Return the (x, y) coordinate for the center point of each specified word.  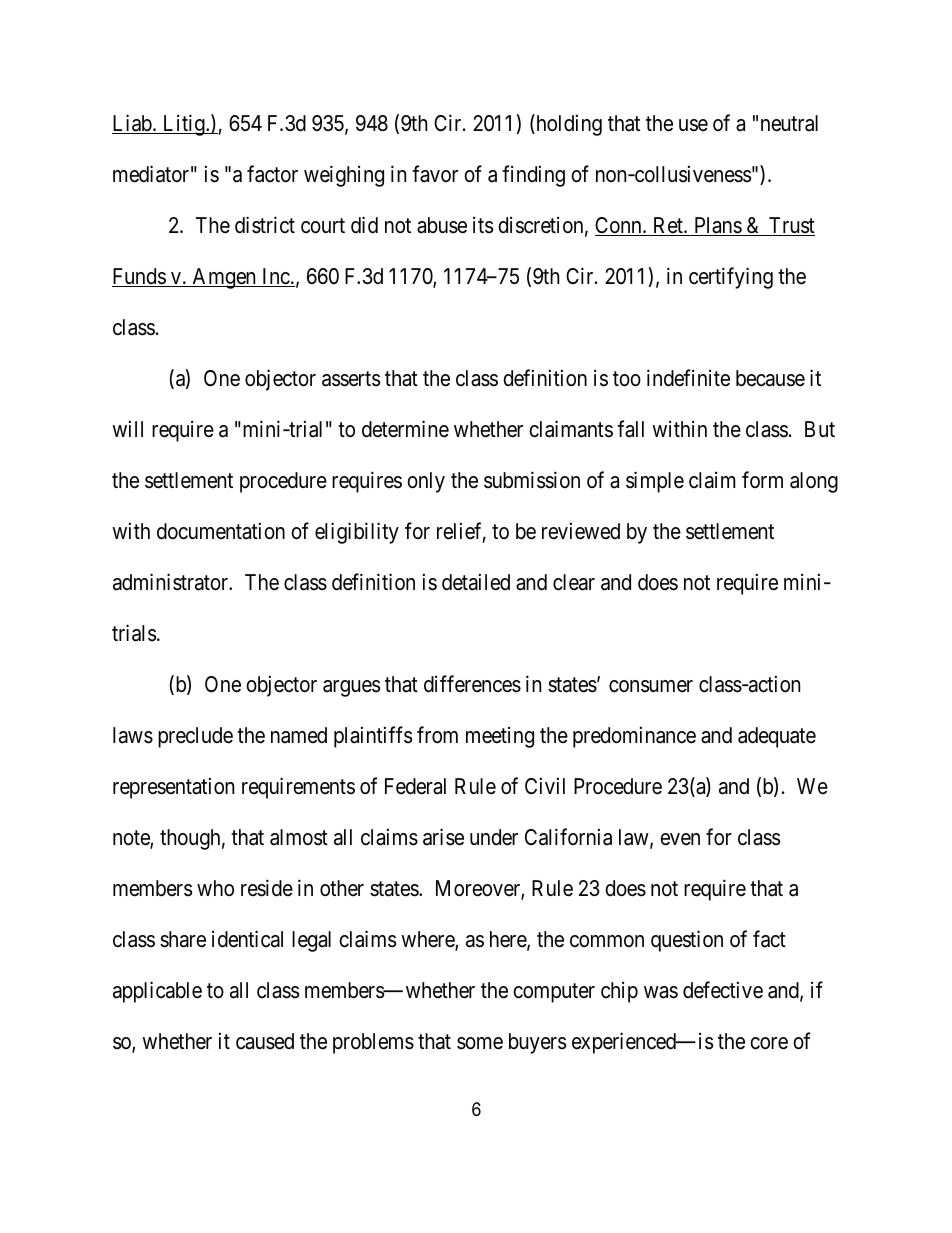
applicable (157, 992)
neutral (789, 123)
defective (723, 990)
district (265, 225)
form (762, 479)
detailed (476, 582)
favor (435, 174)
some (480, 1043)
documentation (221, 531)
